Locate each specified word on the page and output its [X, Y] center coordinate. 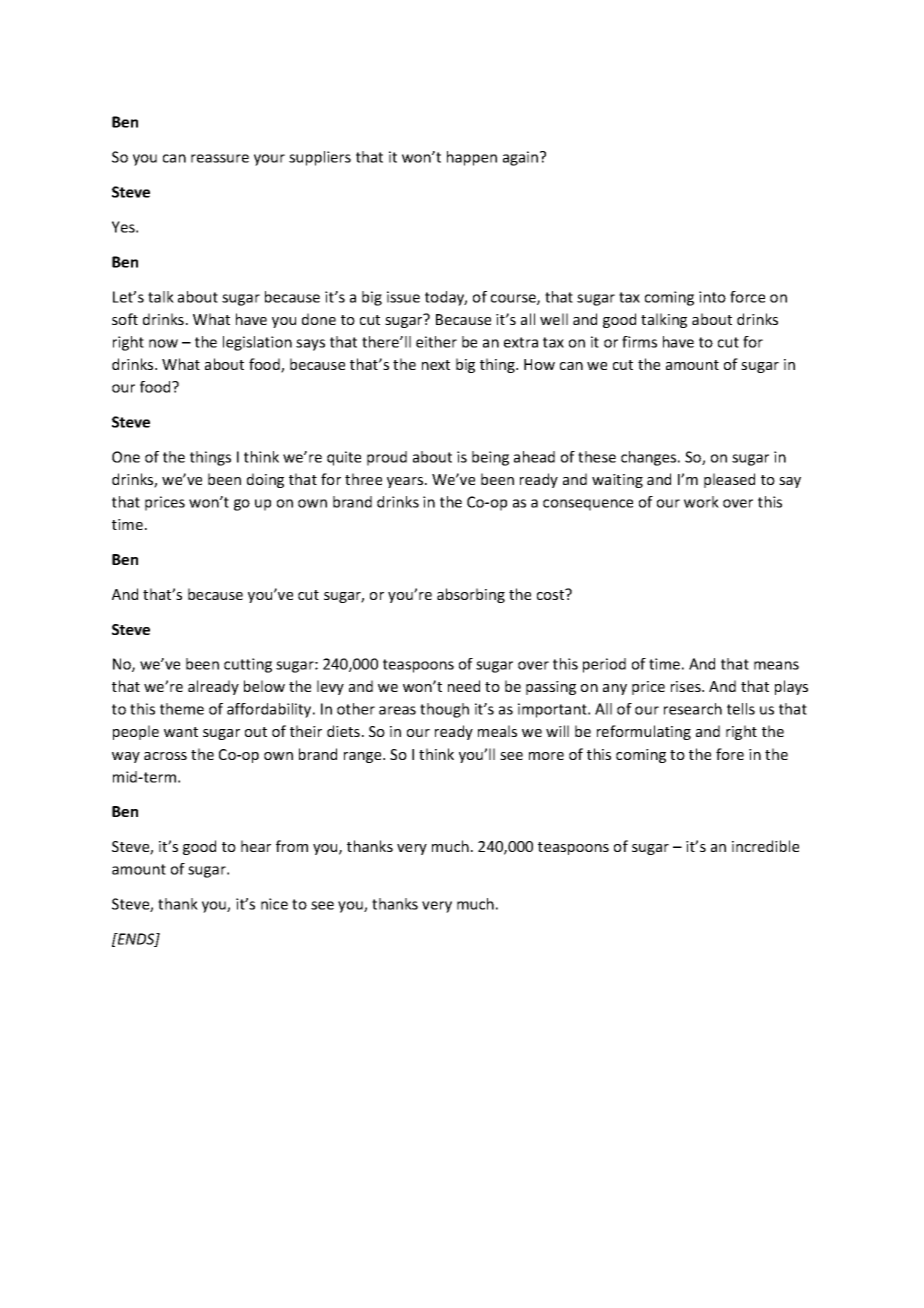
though [444, 710]
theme [182, 709]
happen [472, 158]
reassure [220, 158]
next [436, 365]
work [701, 502]
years [406, 482]
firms [639, 342]
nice [274, 904]
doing [265, 480]
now [163, 343]
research [693, 709]
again [522, 158]
